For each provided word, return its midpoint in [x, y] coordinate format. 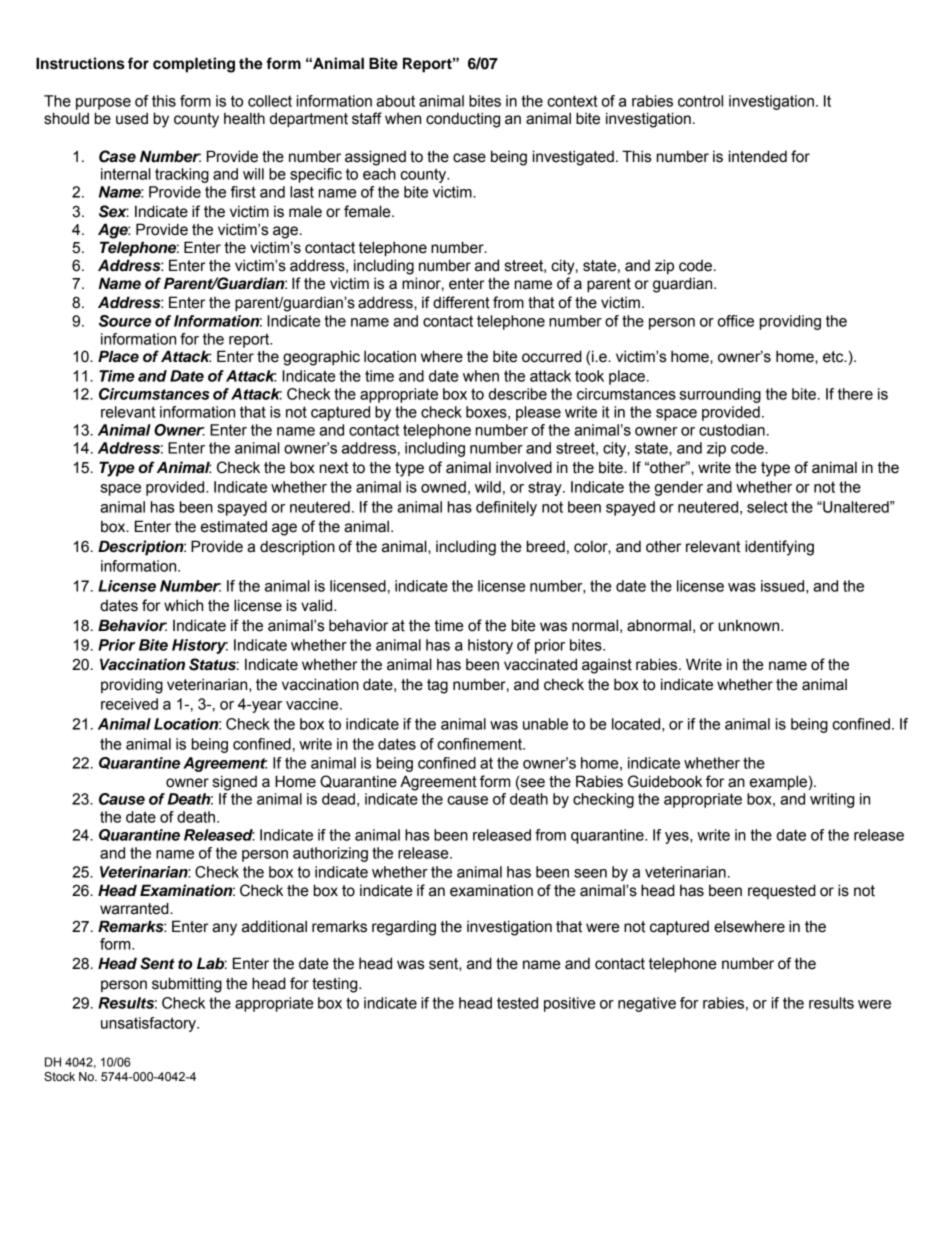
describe [518, 394]
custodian [732, 430]
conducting [463, 120]
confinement [480, 744]
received [129, 704]
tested [517, 1003]
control [700, 101]
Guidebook [665, 781]
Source [125, 321]
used [132, 118]
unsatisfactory [149, 1024]
